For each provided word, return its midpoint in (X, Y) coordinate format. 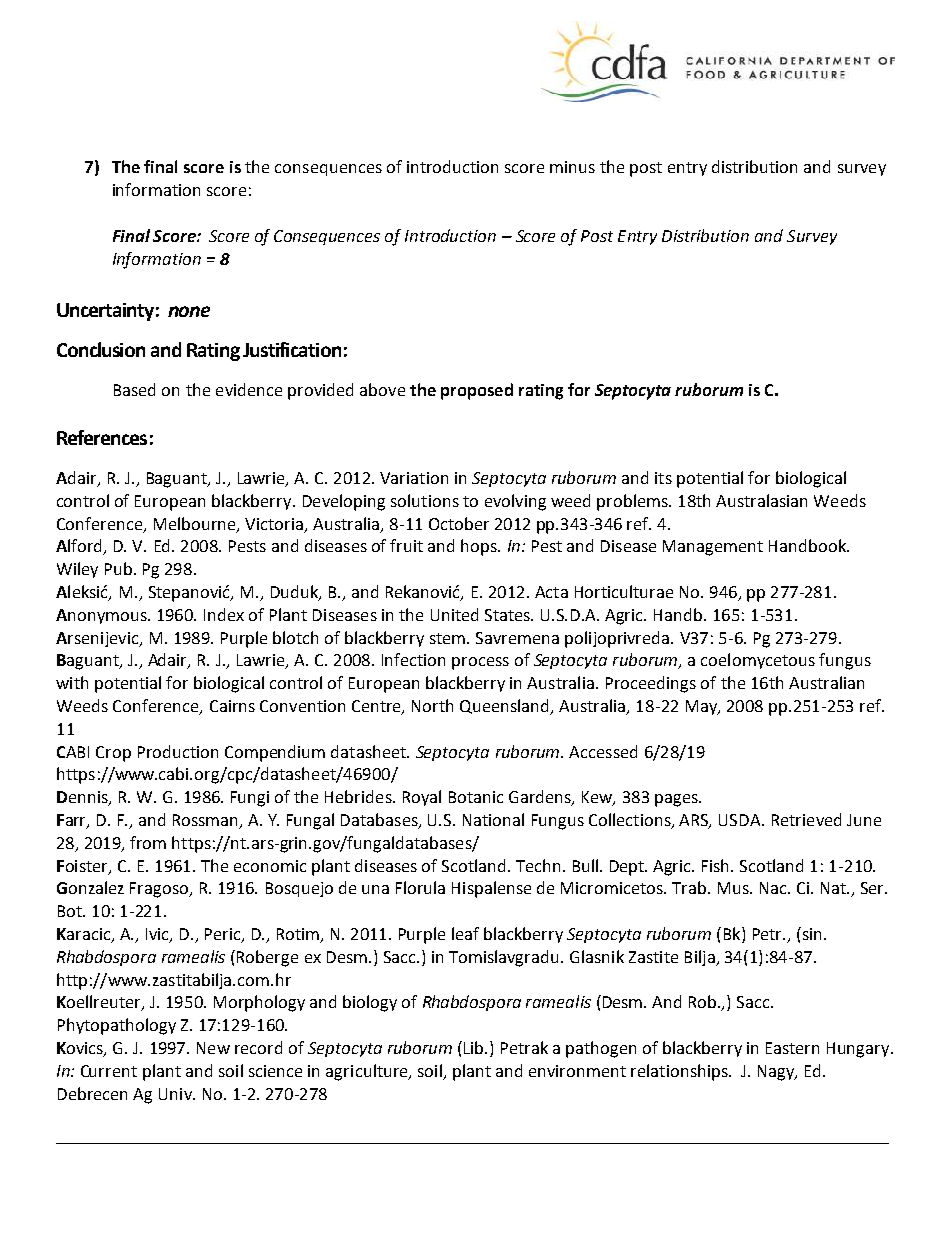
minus (572, 167)
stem (449, 638)
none (189, 311)
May (702, 707)
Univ (176, 1094)
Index (224, 614)
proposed (477, 391)
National (493, 819)
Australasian (761, 500)
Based (134, 389)
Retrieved (806, 819)
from (148, 842)
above (382, 389)
